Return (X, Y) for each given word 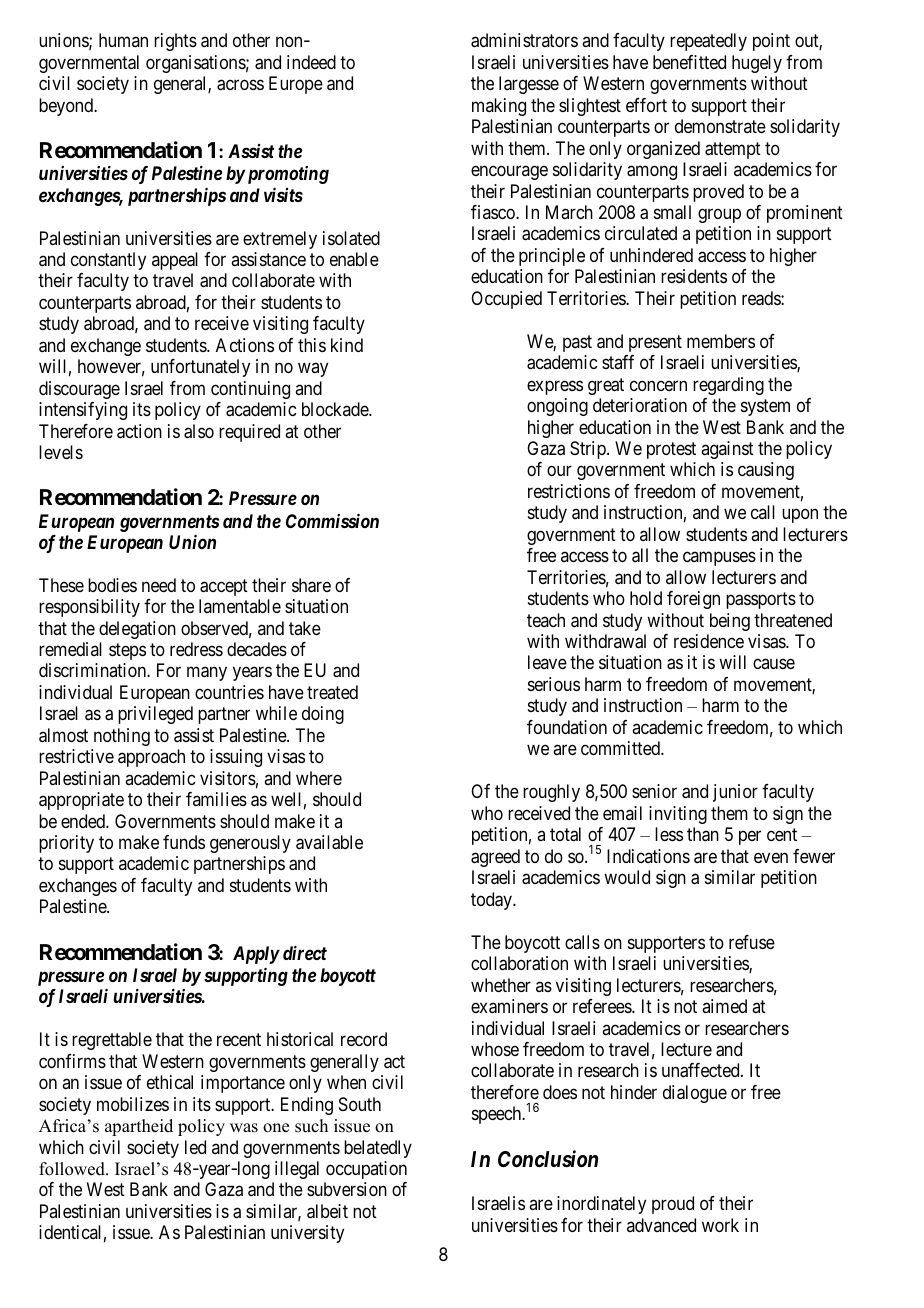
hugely (757, 64)
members (721, 341)
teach (546, 620)
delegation (137, 630)
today (492, 901)
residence (709, 641)
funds (184, 842)
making (499, 107)
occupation (366, 1170)
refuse (752, 942)
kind (347, 345)
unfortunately (200, 368)
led (195, 1147)
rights (175, 42)
